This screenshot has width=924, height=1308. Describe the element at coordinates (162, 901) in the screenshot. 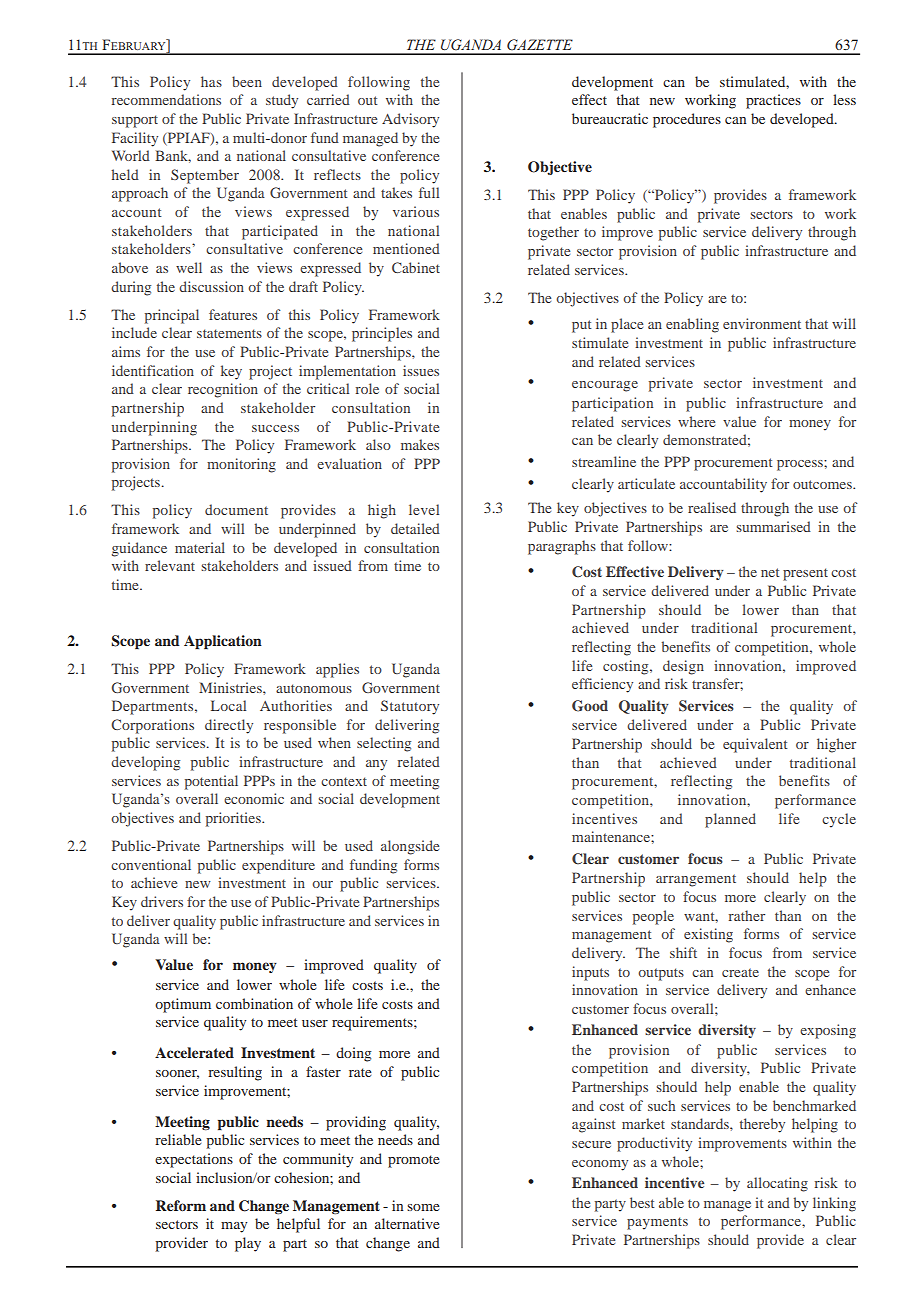

I see `drivers` at that location.
